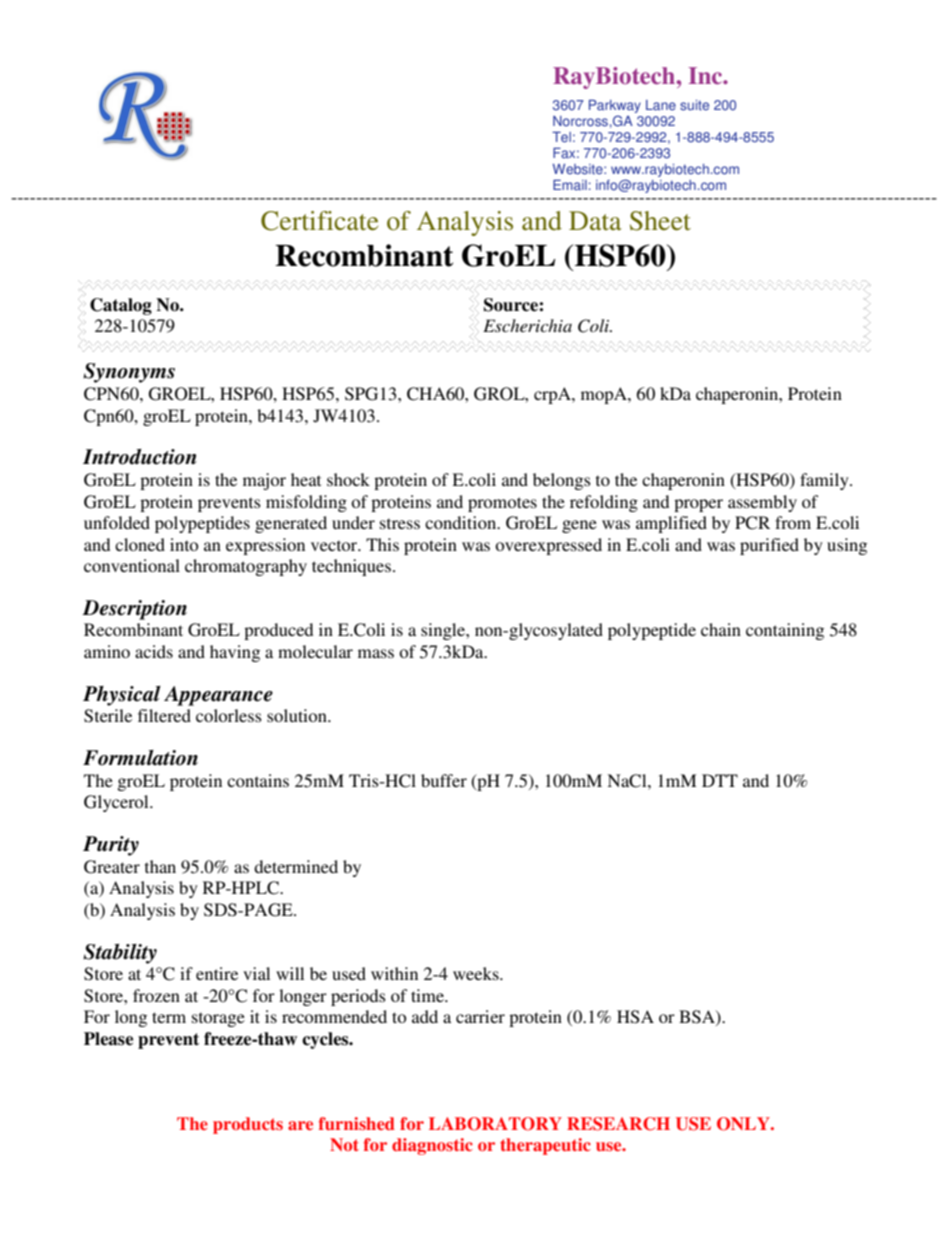 Image resolution: width=952 pixels, height=1233 pixels. Describe the element at coordinates (561, 137) in the image. I see `Tel` at that location.
